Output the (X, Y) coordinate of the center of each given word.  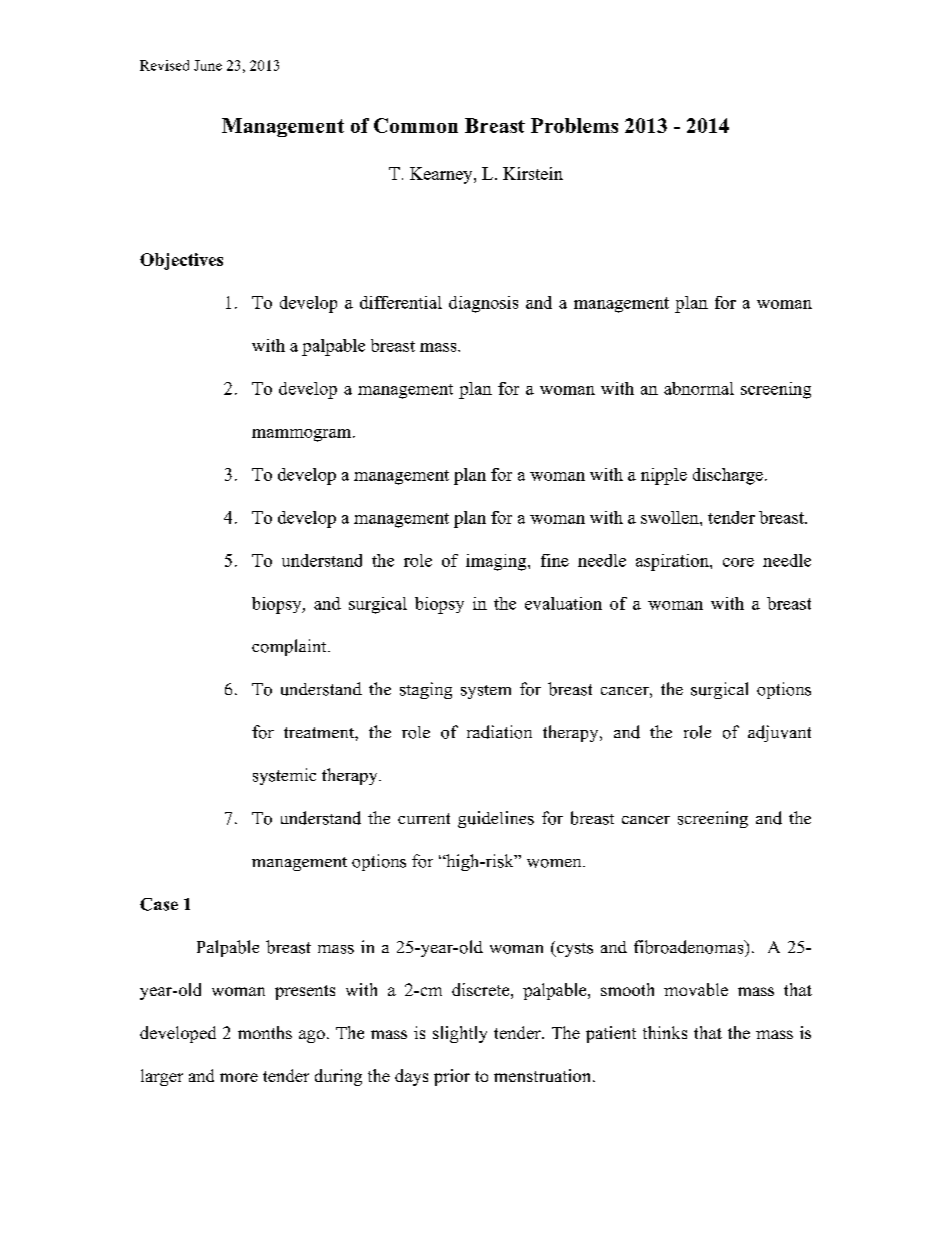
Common (416, 125)
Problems (574, 125)
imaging (497, 562)
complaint (290, 647)
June (208, 65)
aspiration (673, 562)
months (265, 1032)
